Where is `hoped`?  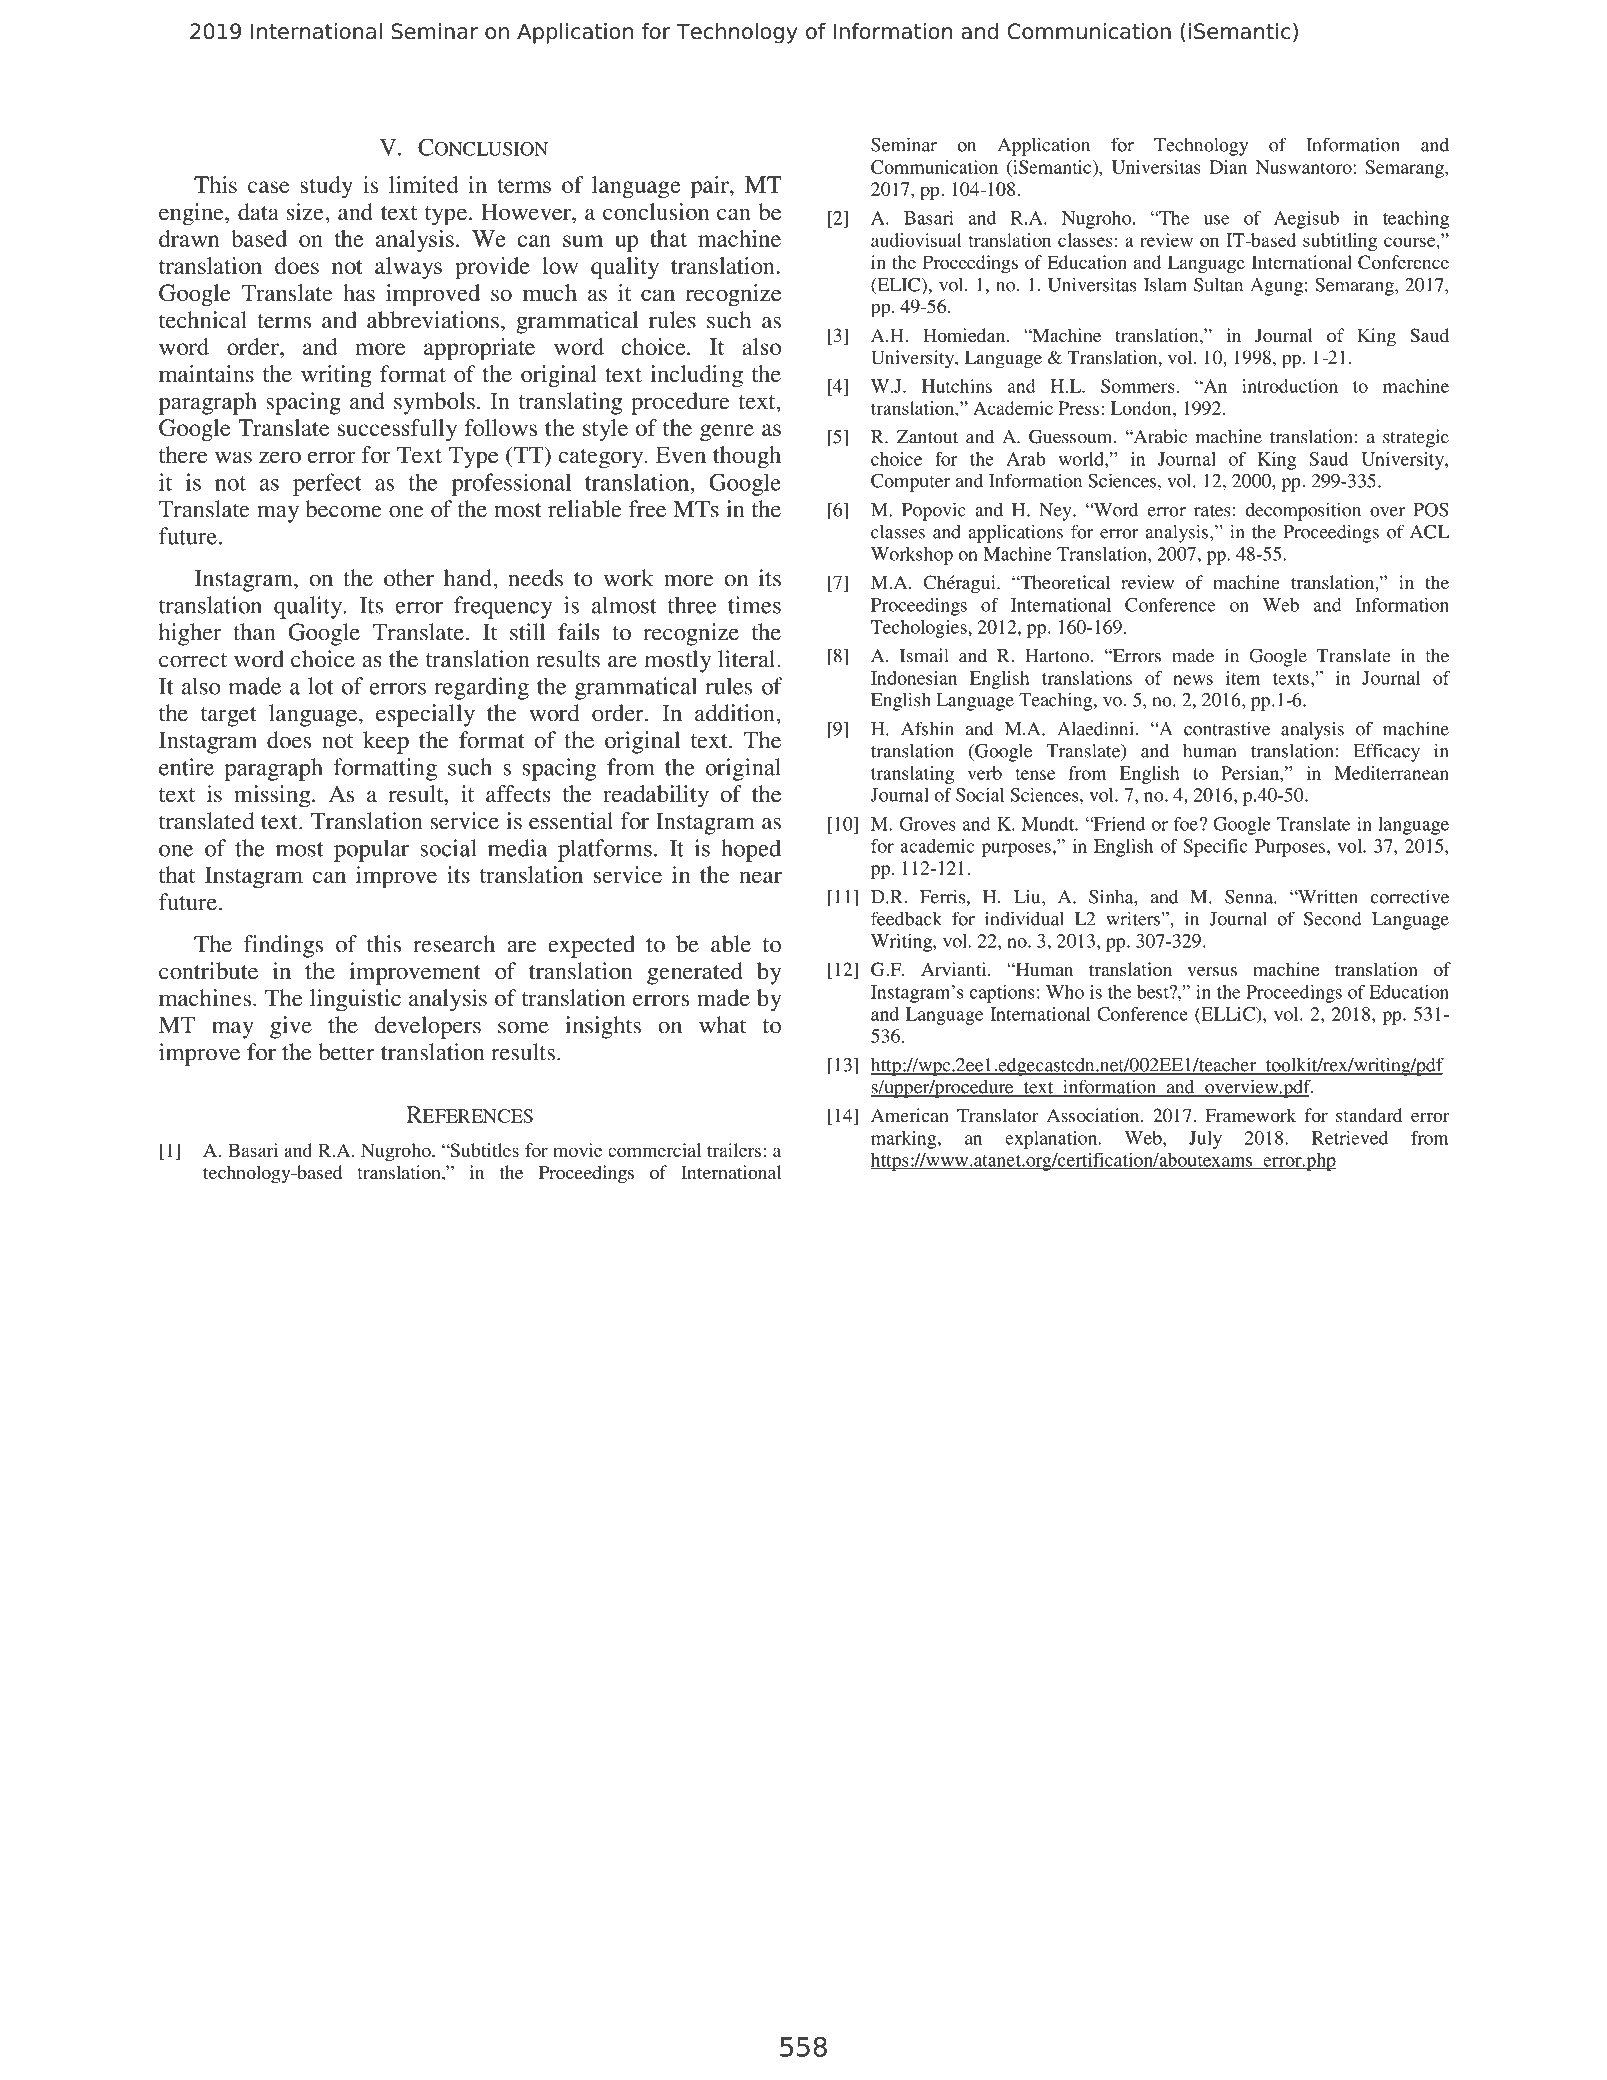 hoped is located at coordinates (751, 850).
